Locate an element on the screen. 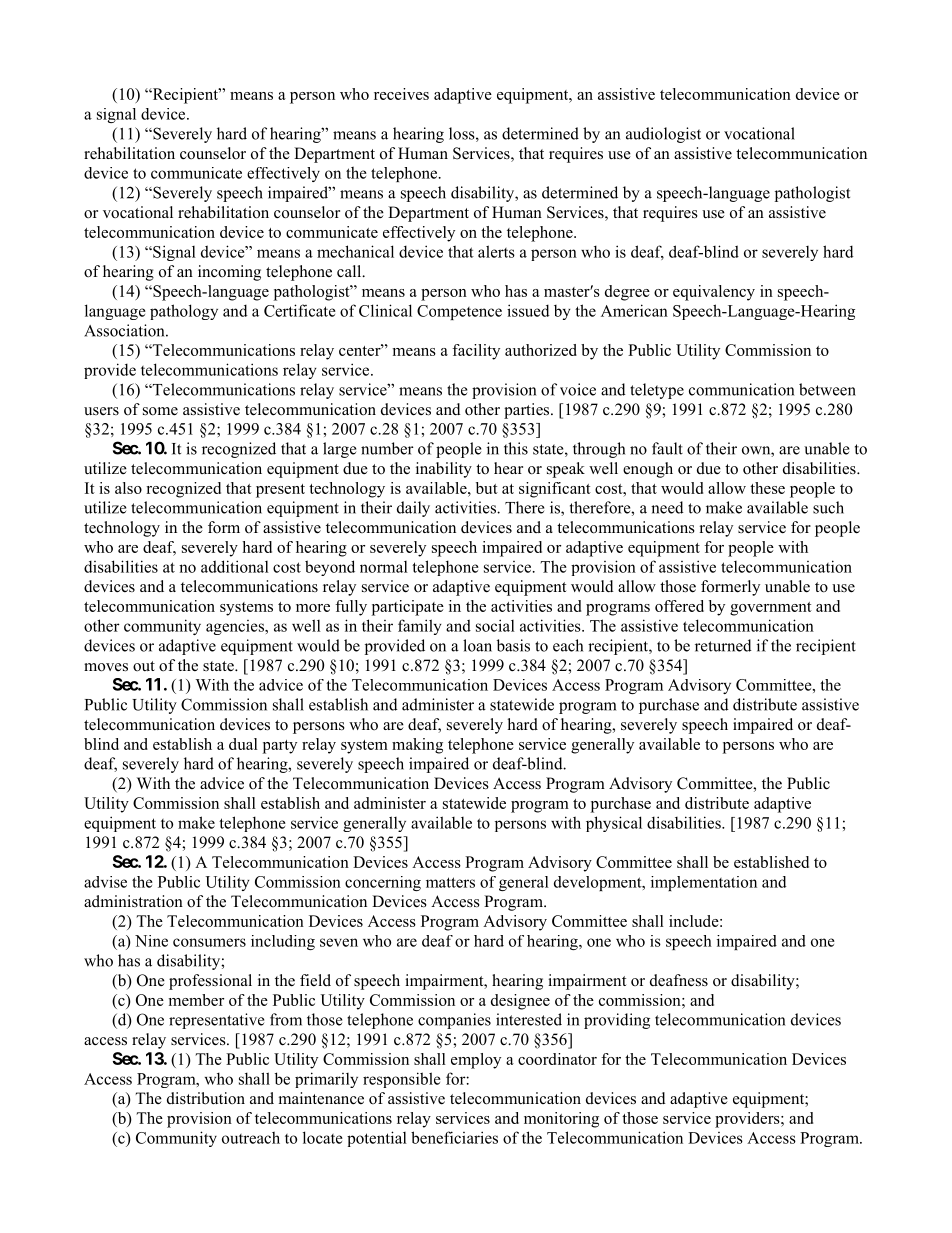 This screenshot has width=952, height=1233. audiologist is located at coordinates (663, 135).
